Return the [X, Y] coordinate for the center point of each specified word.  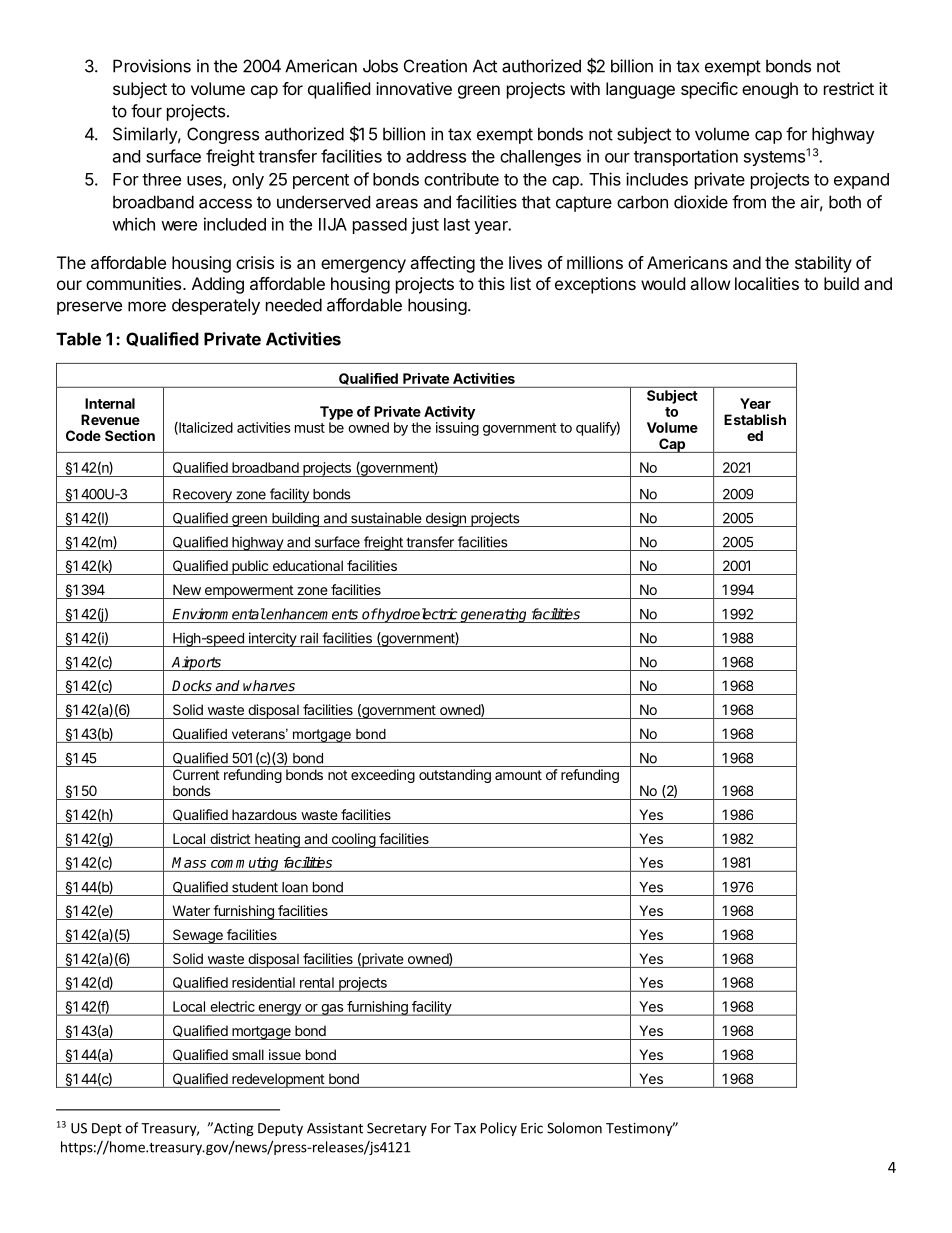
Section [130, 435]
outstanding [455, 776]
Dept [107, 1129]
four [146, 111]
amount [518, 775]
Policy [499, 1129]
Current [196, 774]
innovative [414, 88]
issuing [457, 429]
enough [770, 90]
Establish [755, 419]
